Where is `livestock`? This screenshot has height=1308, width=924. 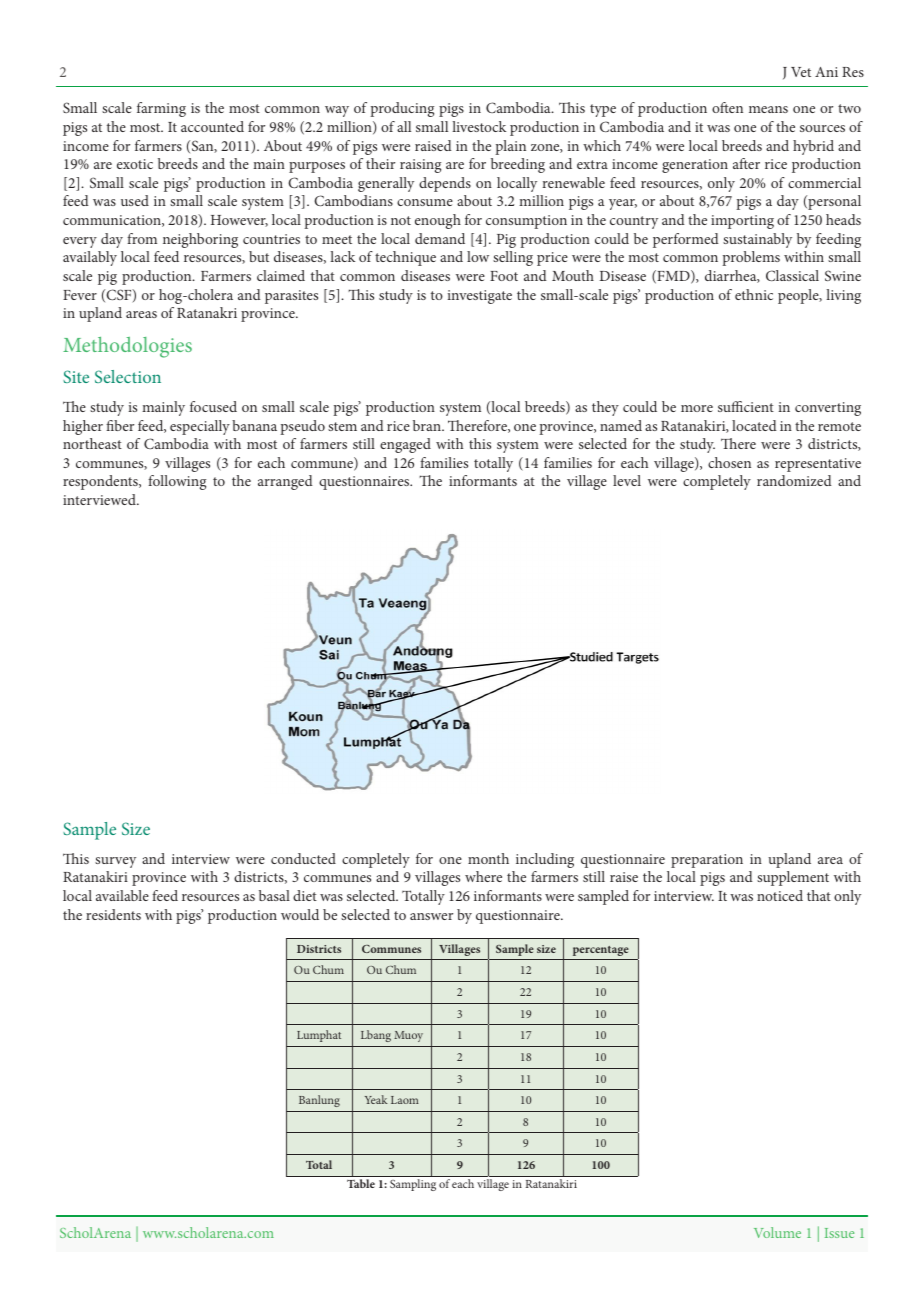 livestock is located at coordinates (479, 126).
